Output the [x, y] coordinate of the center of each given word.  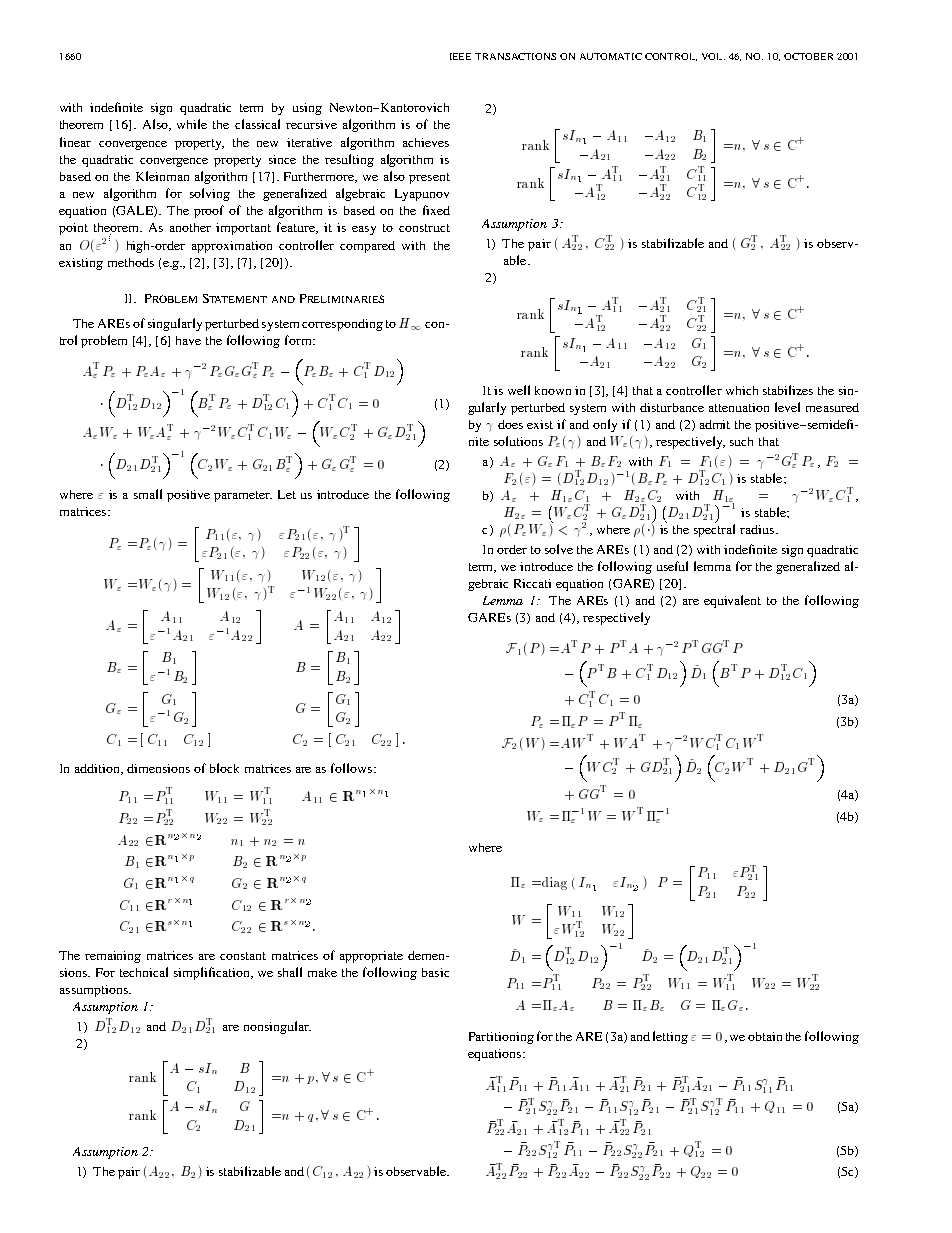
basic [435, 972]
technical [144, 972]
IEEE [460, 56]
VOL [713, 56]
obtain [765, 1036]
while [192, 124]
